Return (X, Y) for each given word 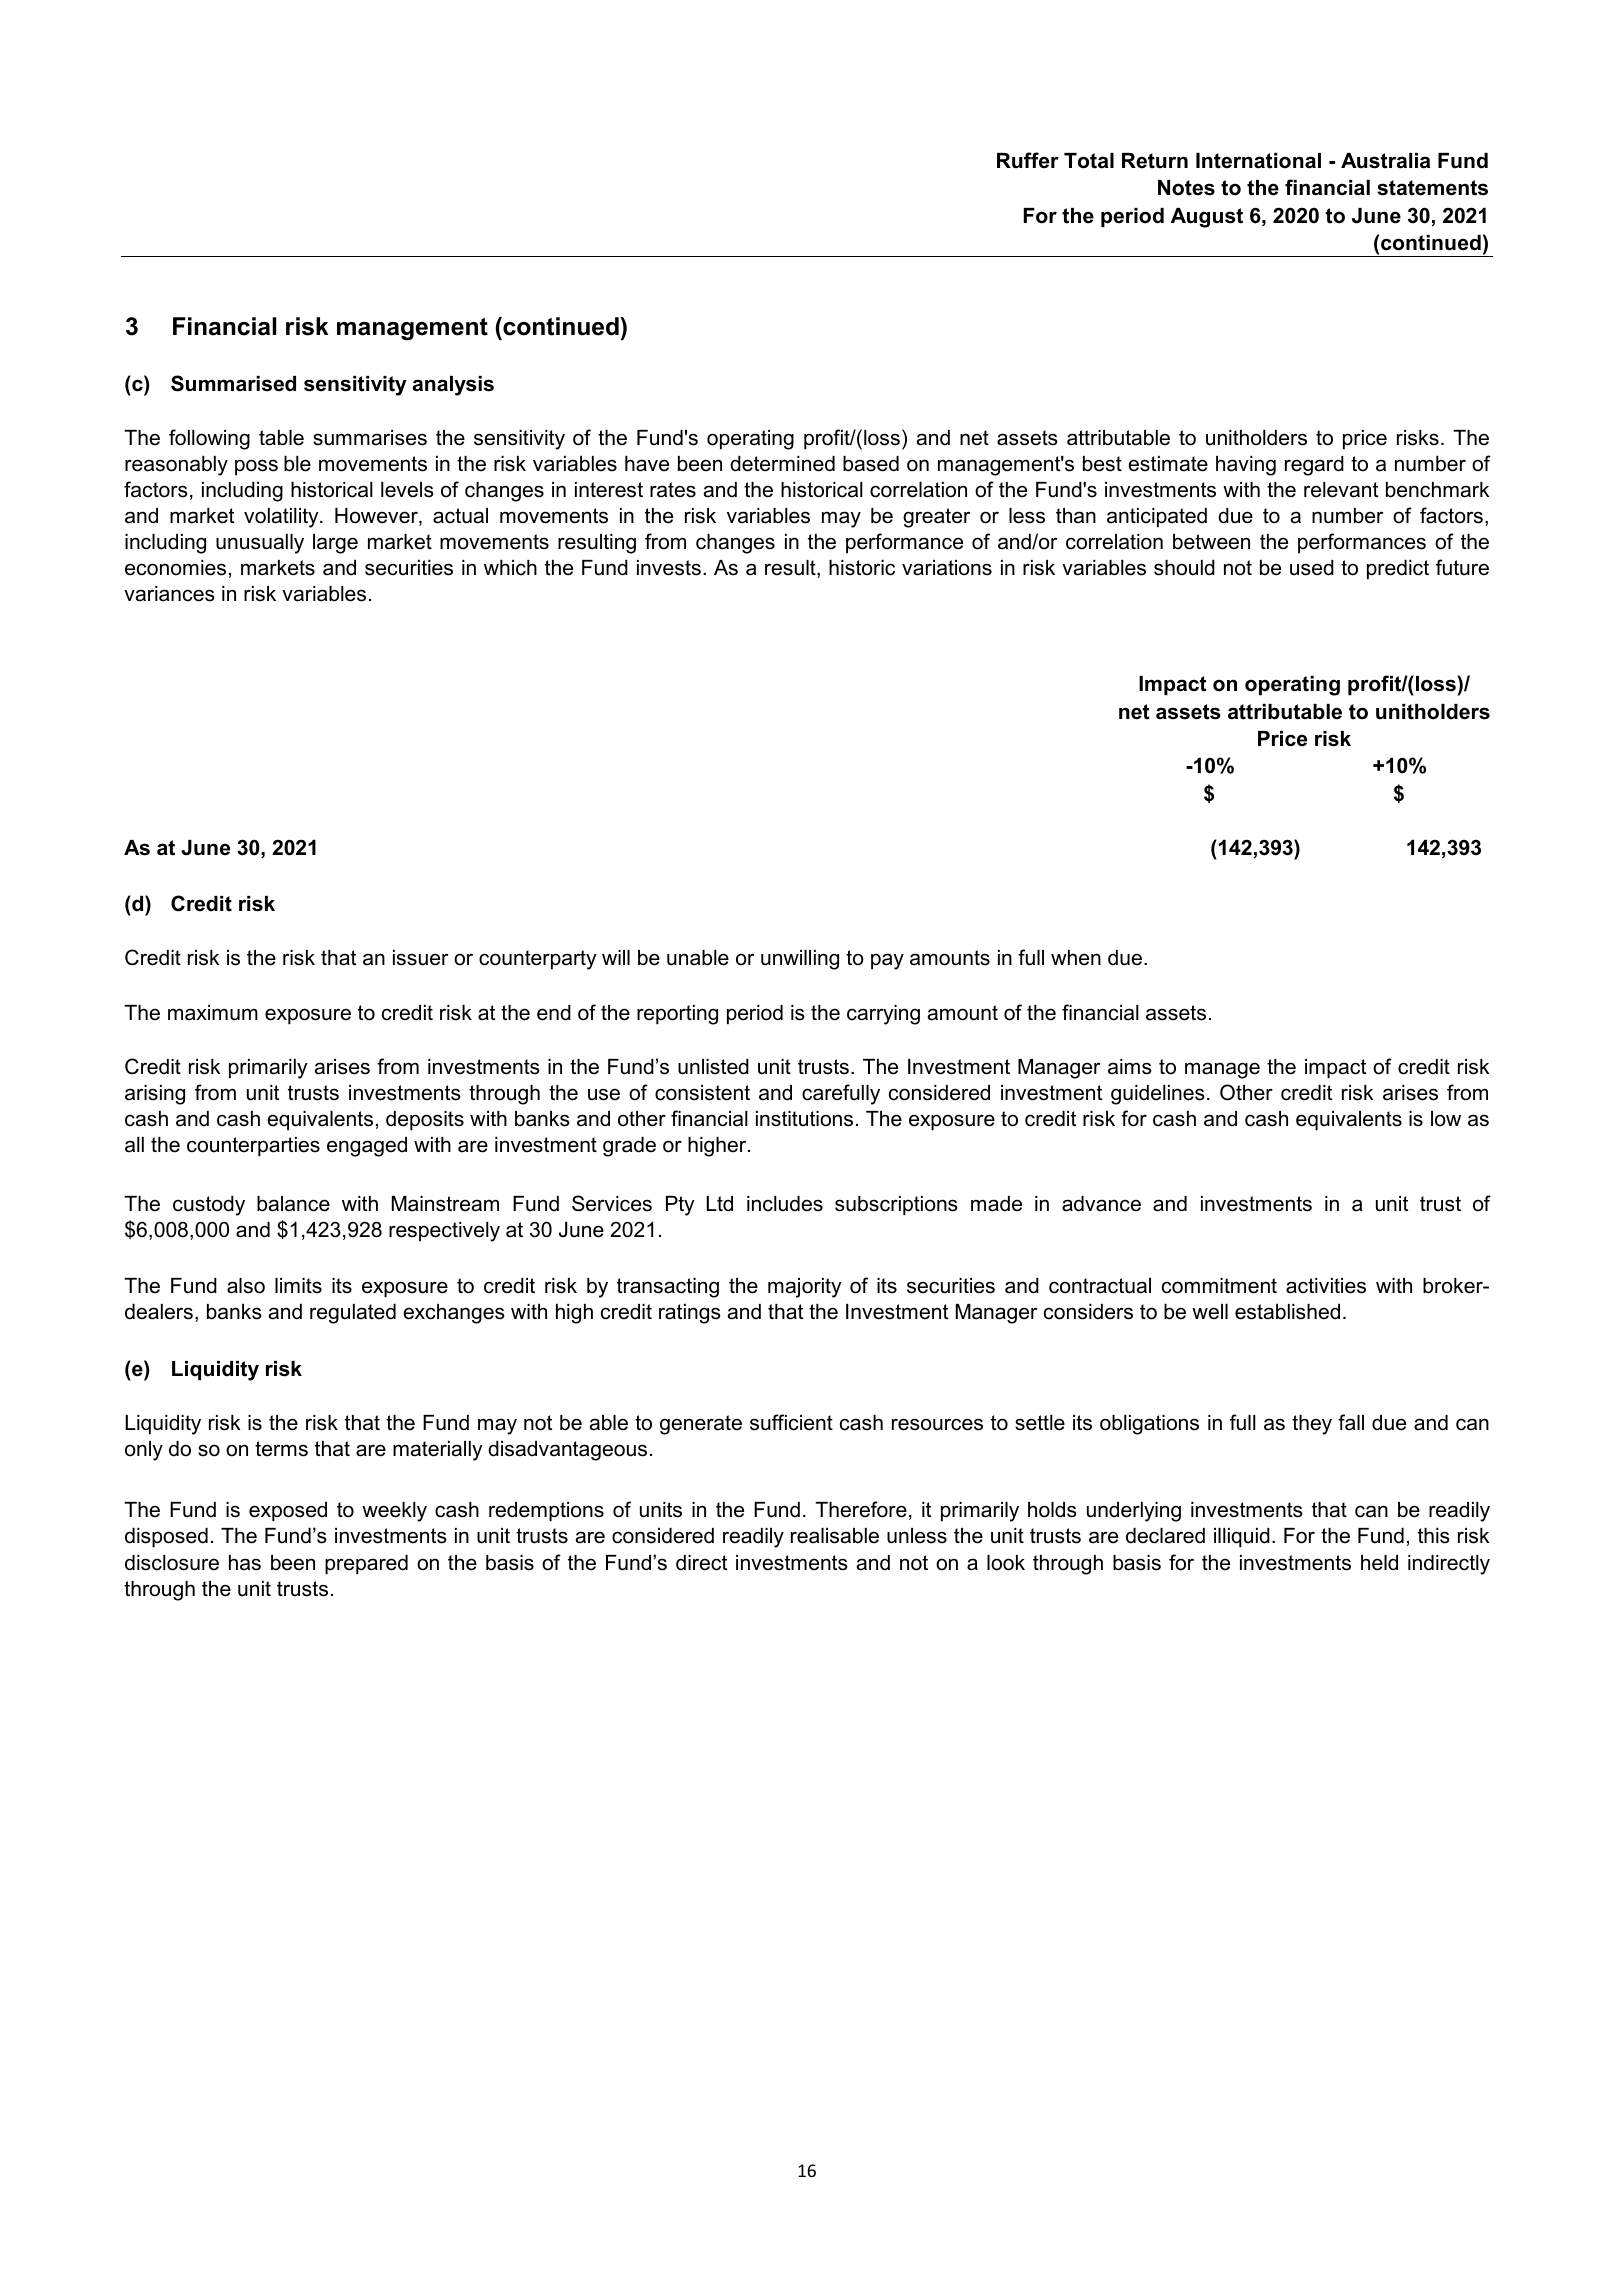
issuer (420, 958)
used (1312, 568)
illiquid (1242, 1538)
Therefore (861, 1509)
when (1076, 958)
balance (293, 1204)
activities (1326, 1286)
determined (782, 464)
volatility (282, 518)
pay (887, 961)
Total (1089, 161)
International (1258, 161)
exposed (288, 1512)
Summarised (233, 383)
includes (785, 1204)
